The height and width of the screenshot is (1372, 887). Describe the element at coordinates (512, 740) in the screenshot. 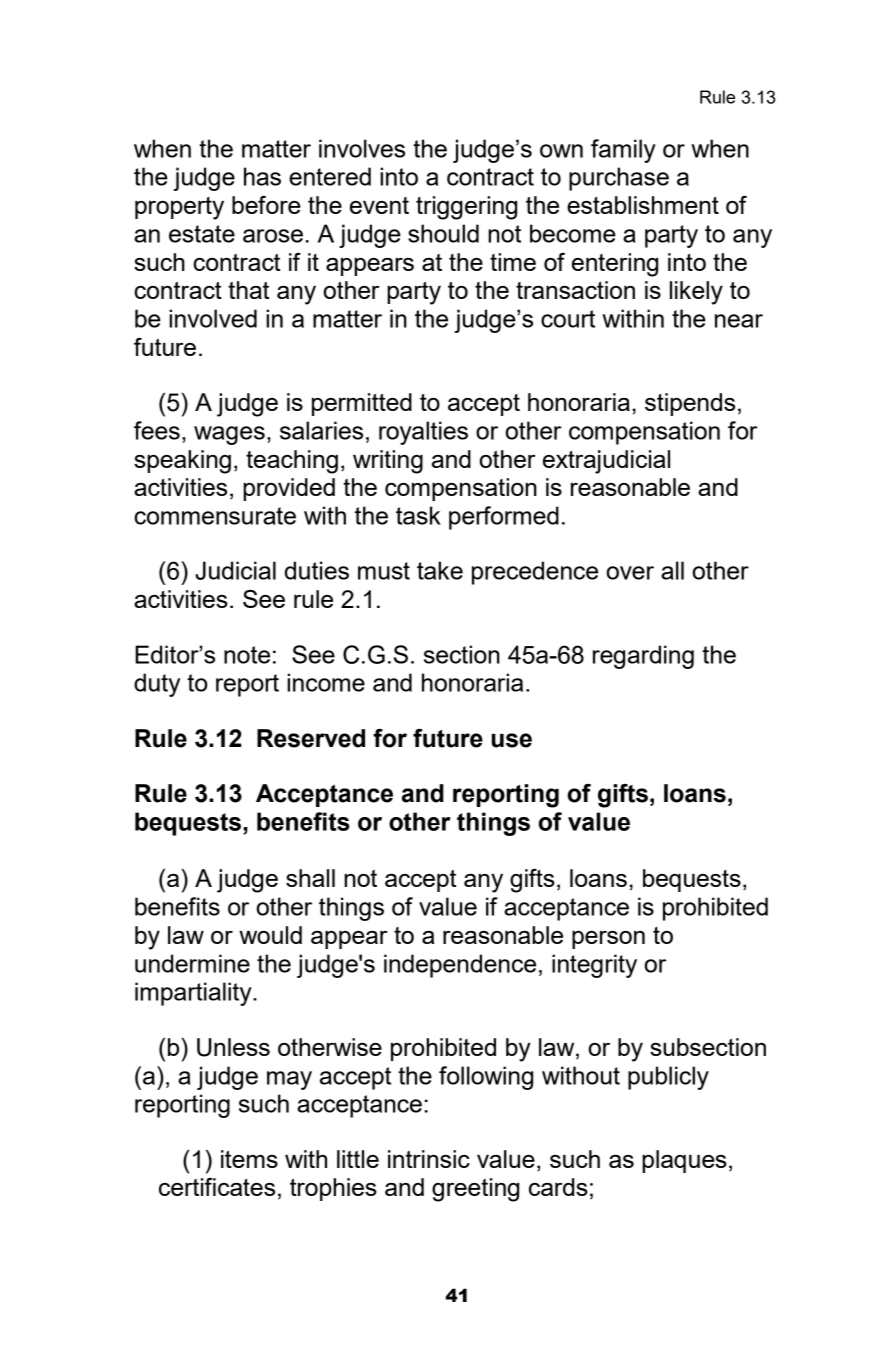

I see `use` at that location.
